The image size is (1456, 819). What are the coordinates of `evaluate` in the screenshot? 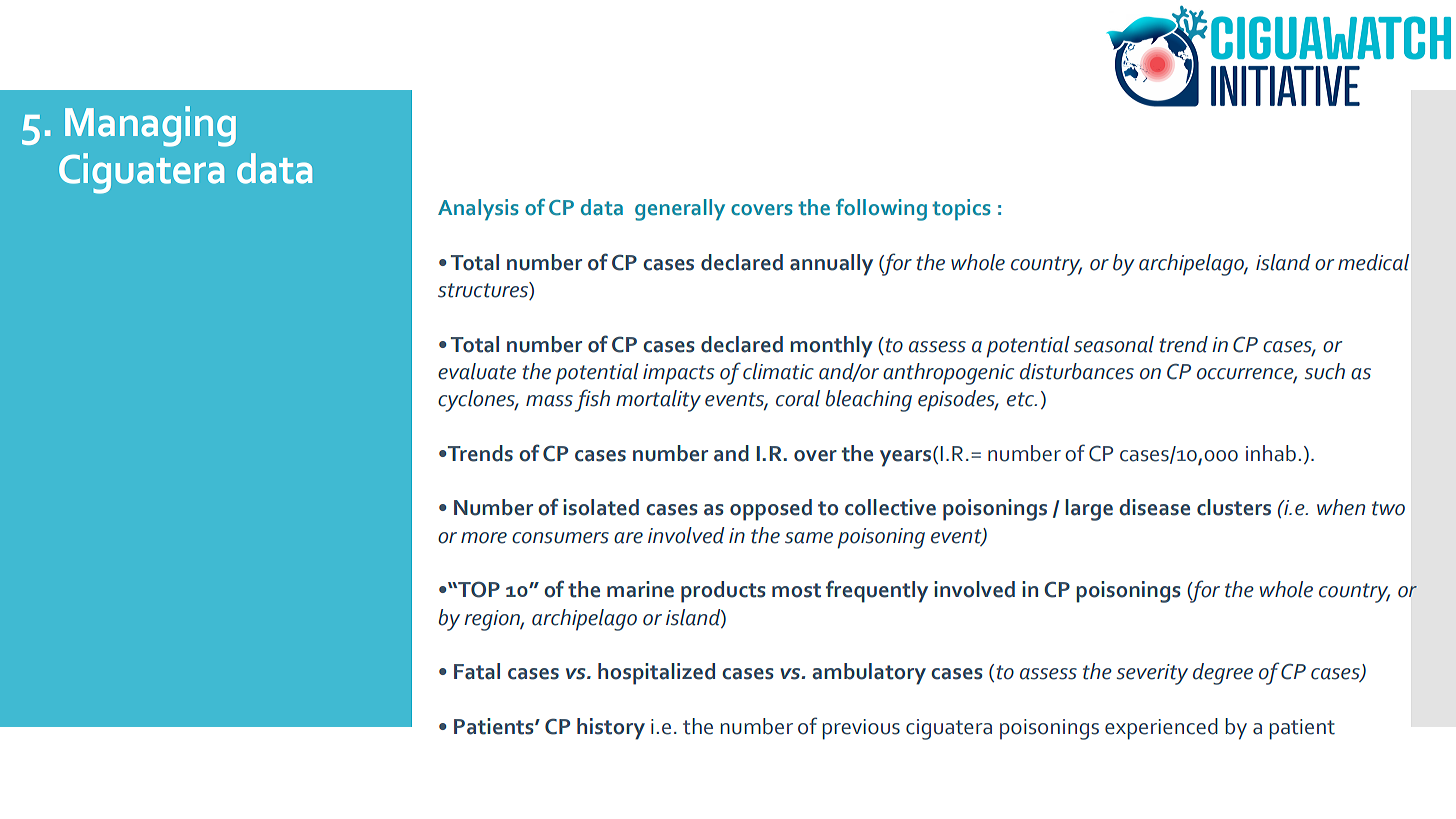 It's located at (477, 371).
